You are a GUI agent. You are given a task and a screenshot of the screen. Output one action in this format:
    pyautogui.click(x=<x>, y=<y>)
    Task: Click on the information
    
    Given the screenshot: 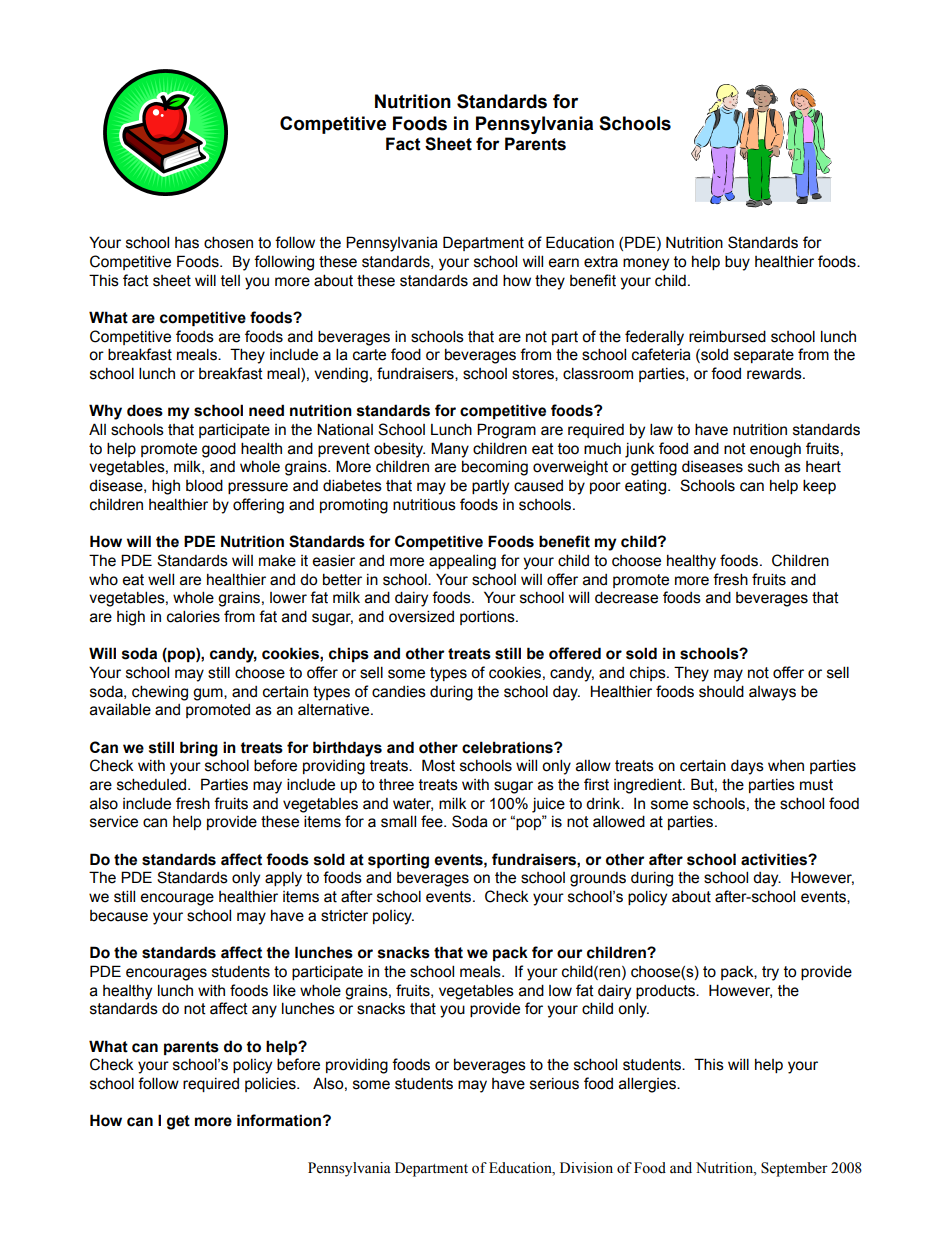 What is the action you would take?
    pyautogui.click(x=279, y=1120)
